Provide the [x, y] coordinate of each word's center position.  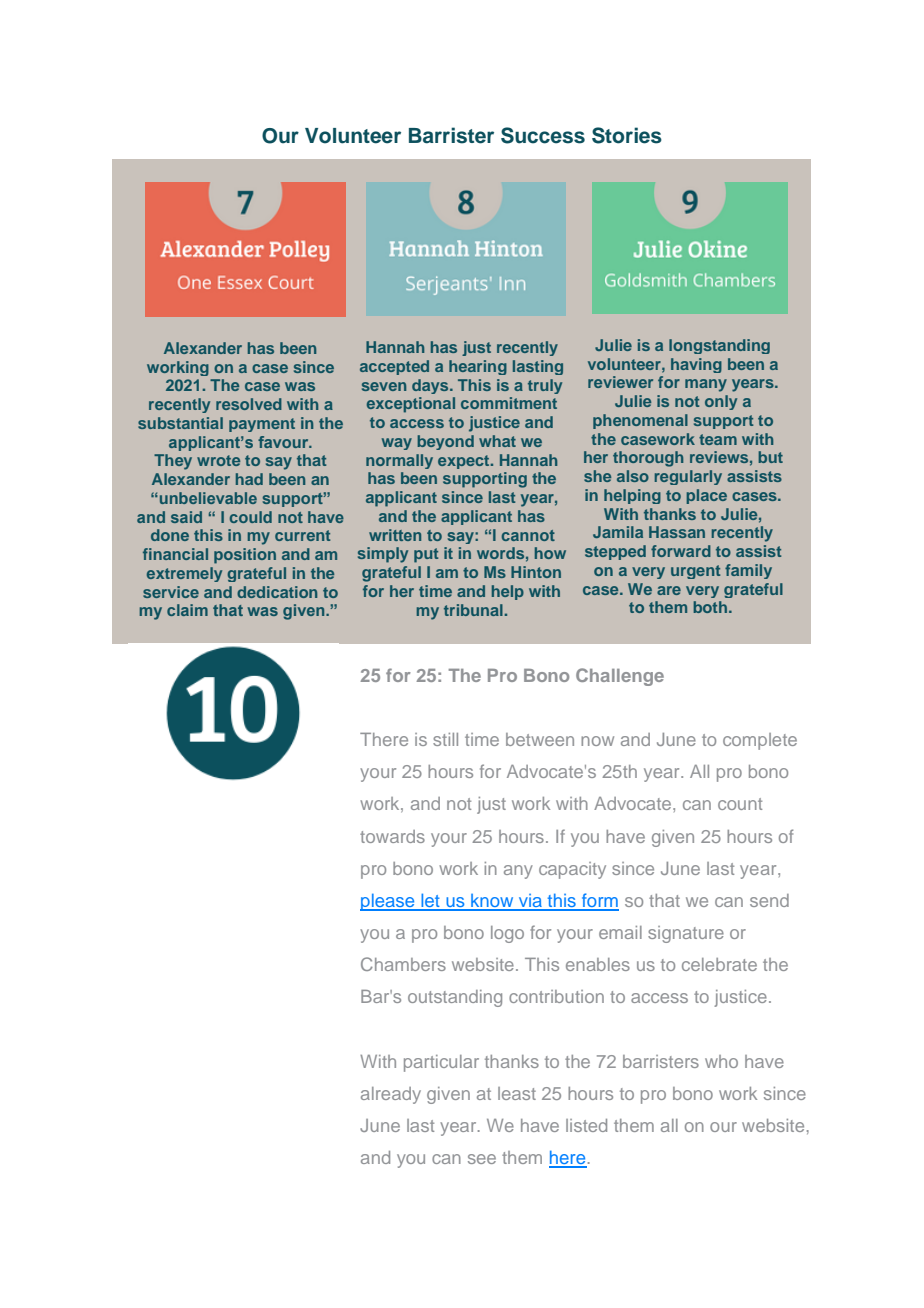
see [482, 1159]
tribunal [473, 610]
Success [543, 135]
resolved [249, 404]
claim [187, 610]
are [669, 590]
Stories [627, 135]
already [391, 1095]
